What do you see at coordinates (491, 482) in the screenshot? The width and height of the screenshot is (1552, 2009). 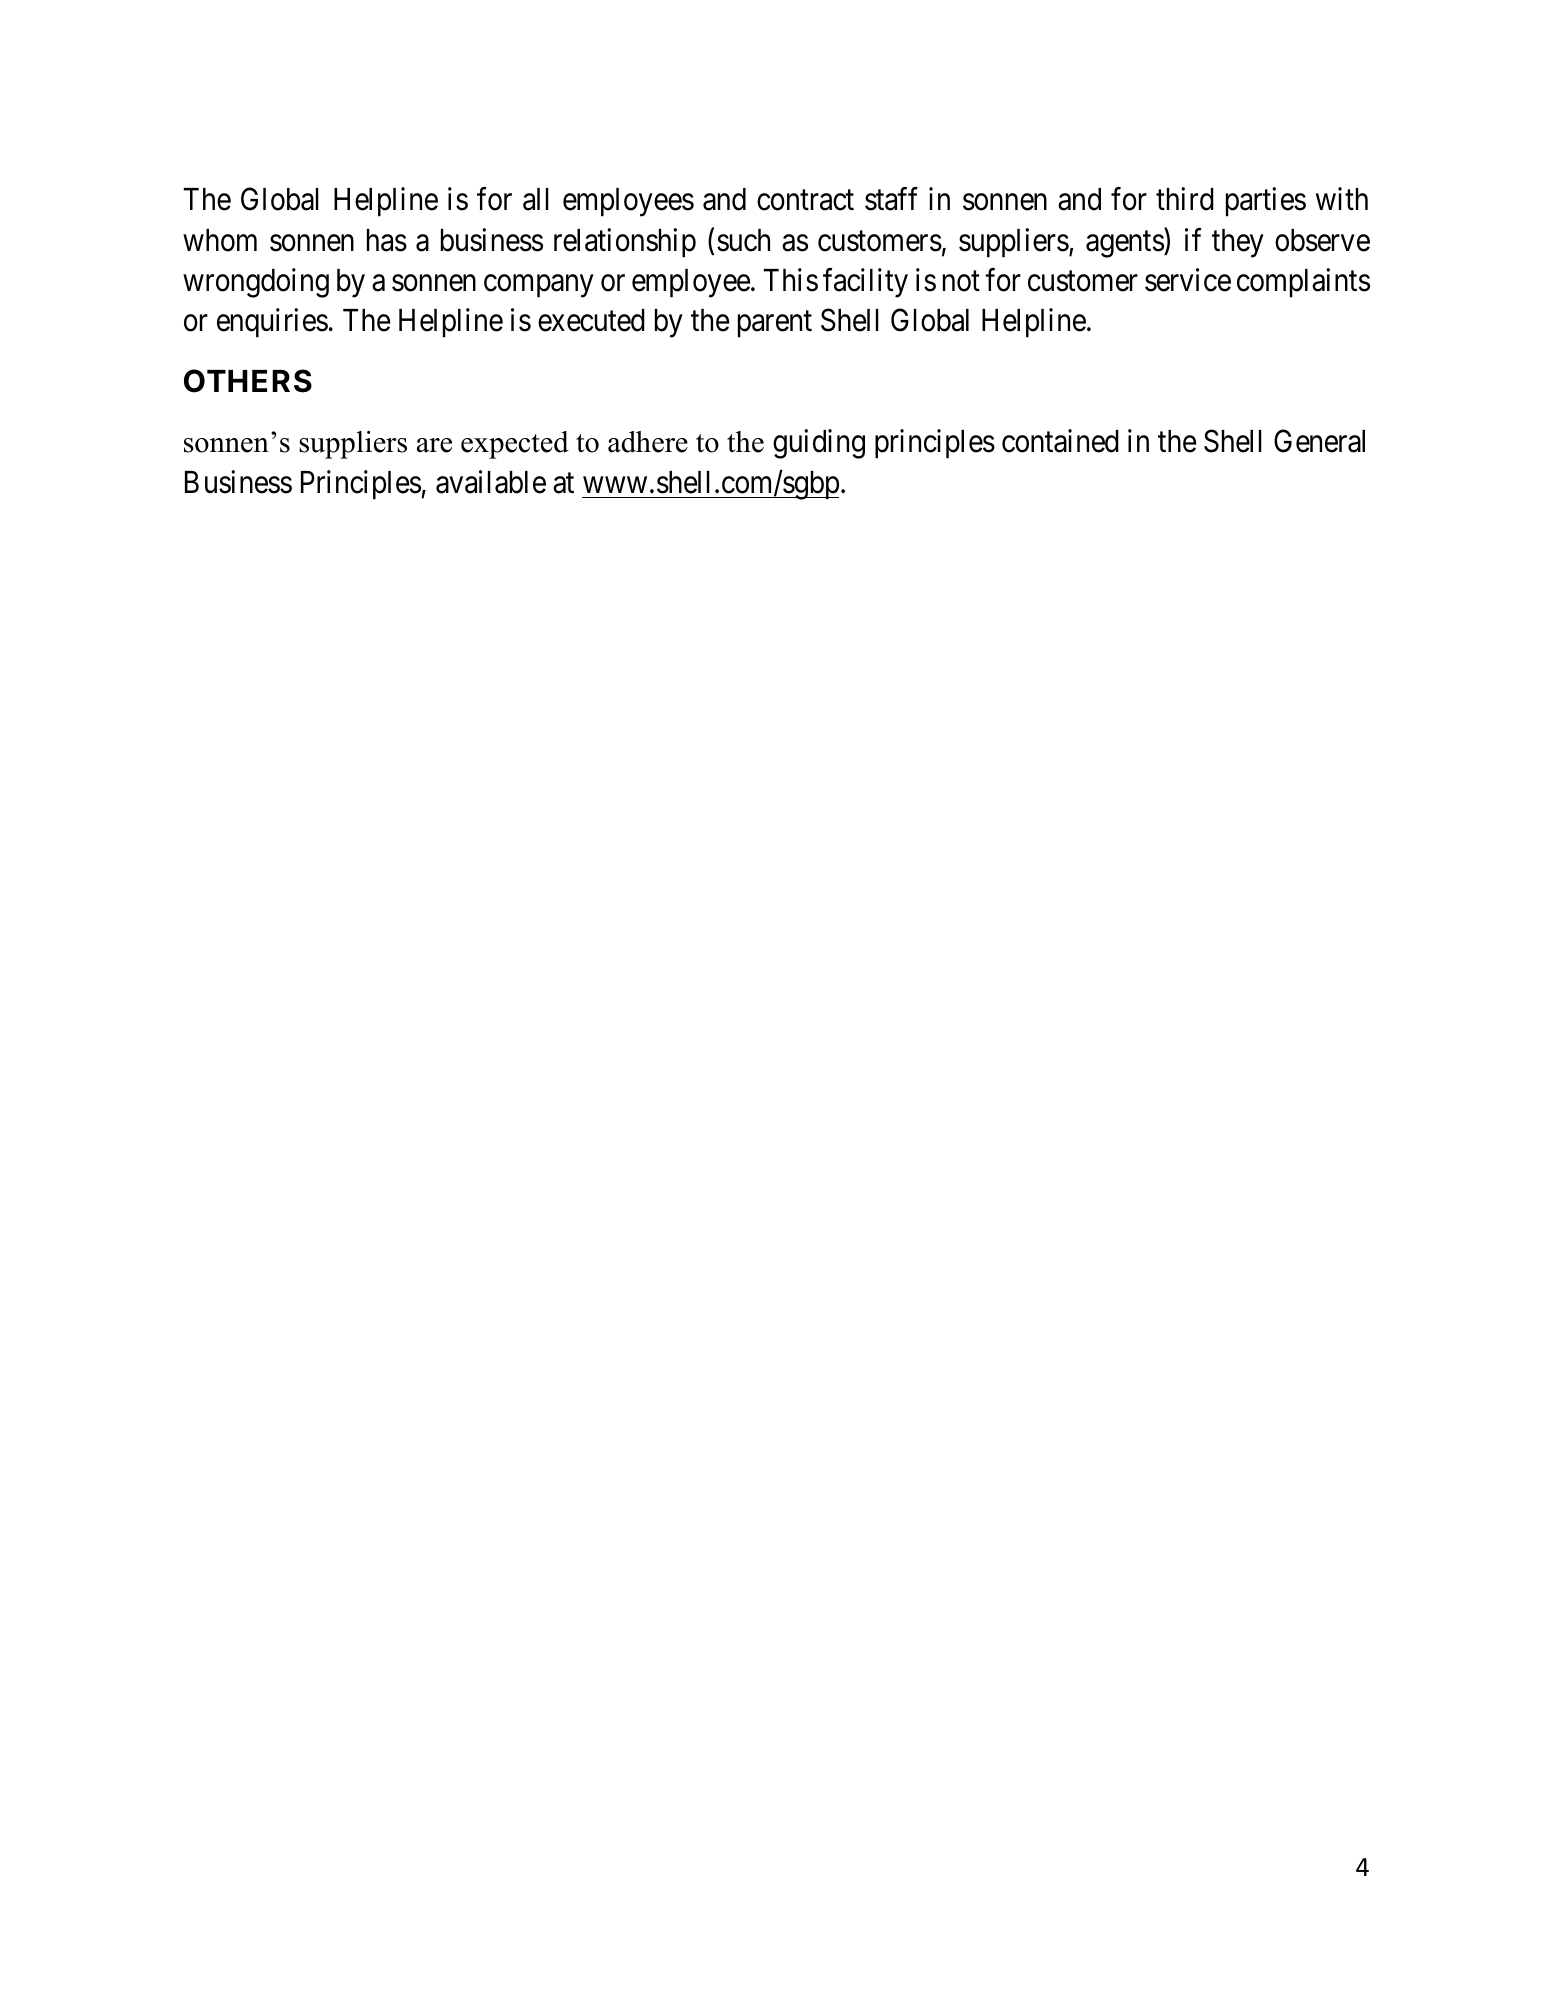 I see `available` at bounding box center [491, 482].
